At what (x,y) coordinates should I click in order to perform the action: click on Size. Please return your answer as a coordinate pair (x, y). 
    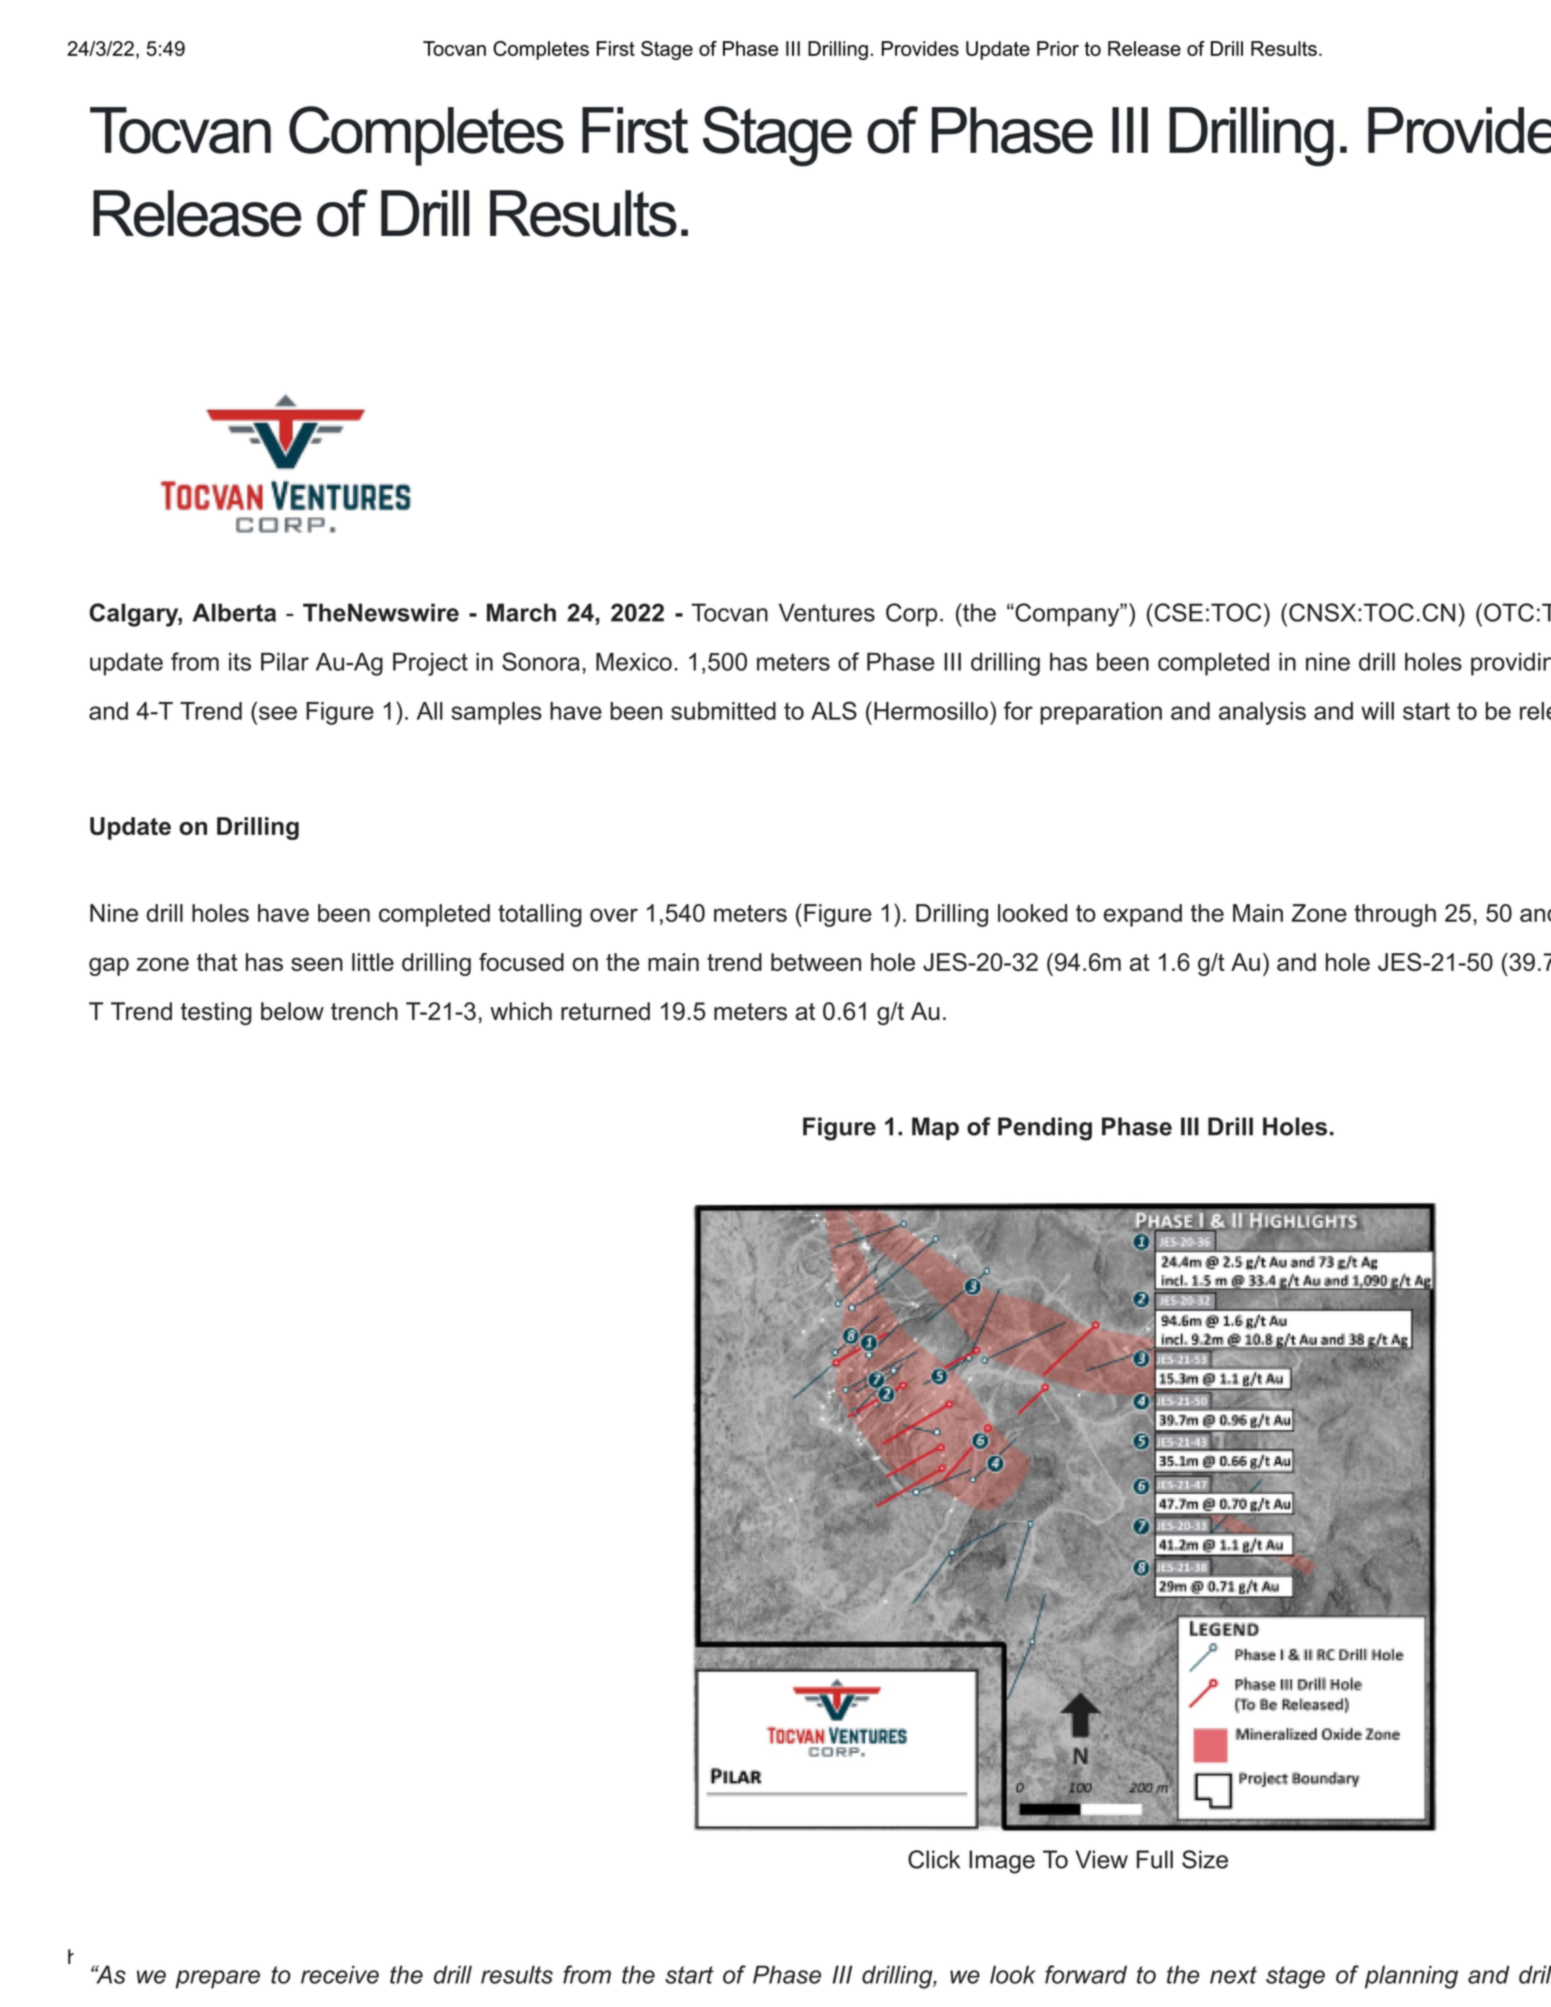
    Looking at the image, I should click on (1205, 1859).
